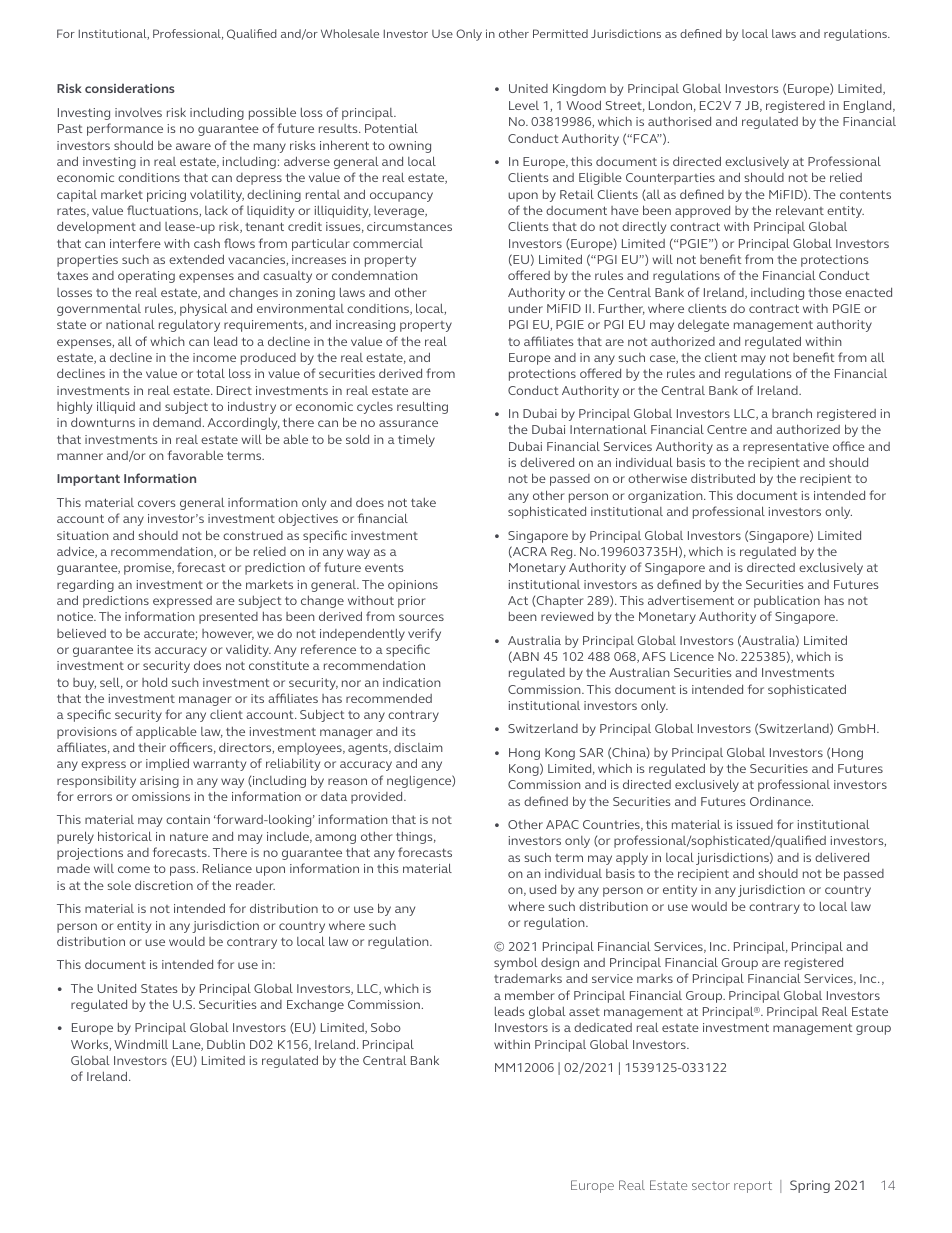 The height and width of the screenshot is (1233, 952). What do you see at coordinates (416, 440) in the screenshot?
I see `timely` at bounding box center [416, 440].
